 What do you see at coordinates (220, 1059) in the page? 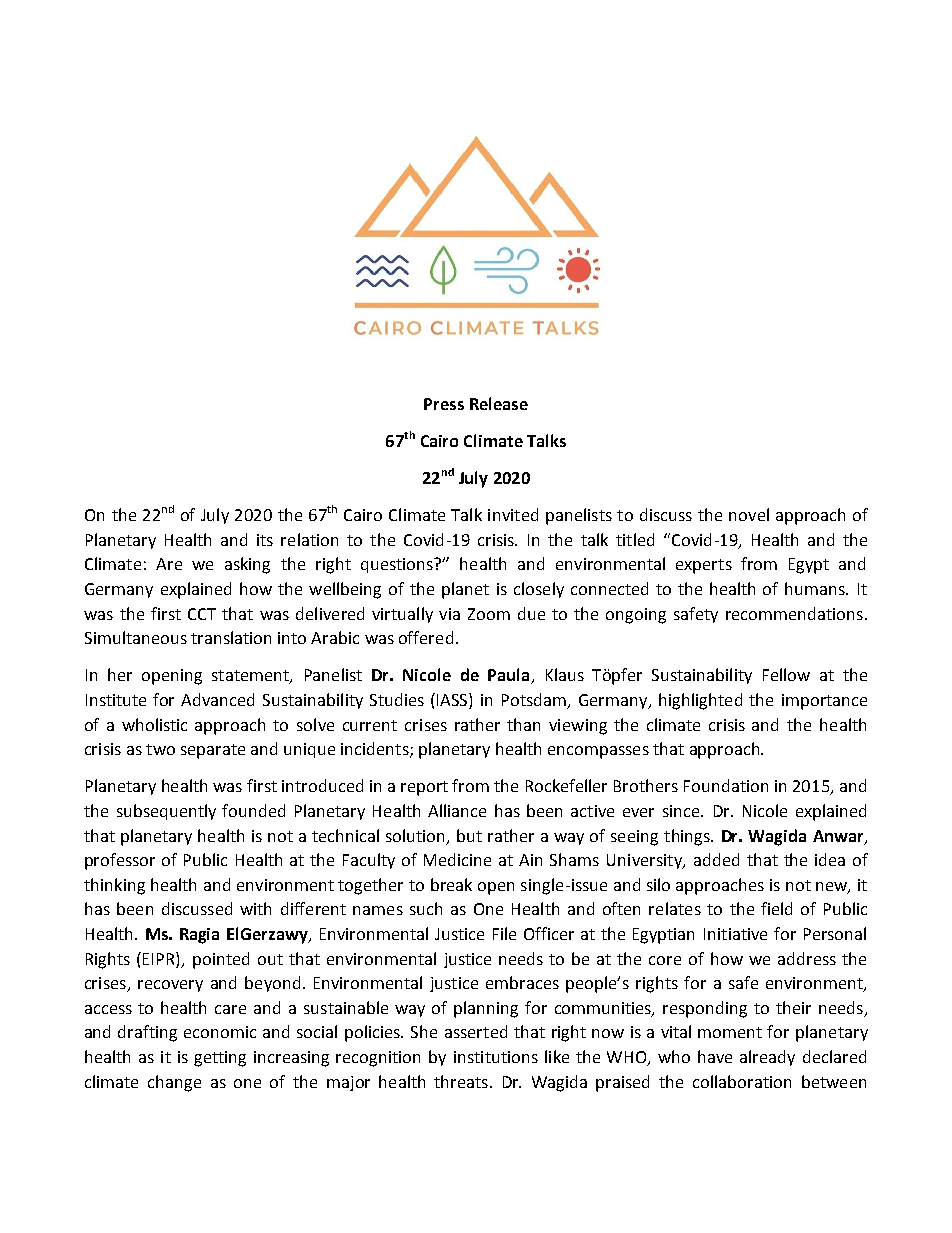
I see `getting` at bounding box center [220, 1059].
